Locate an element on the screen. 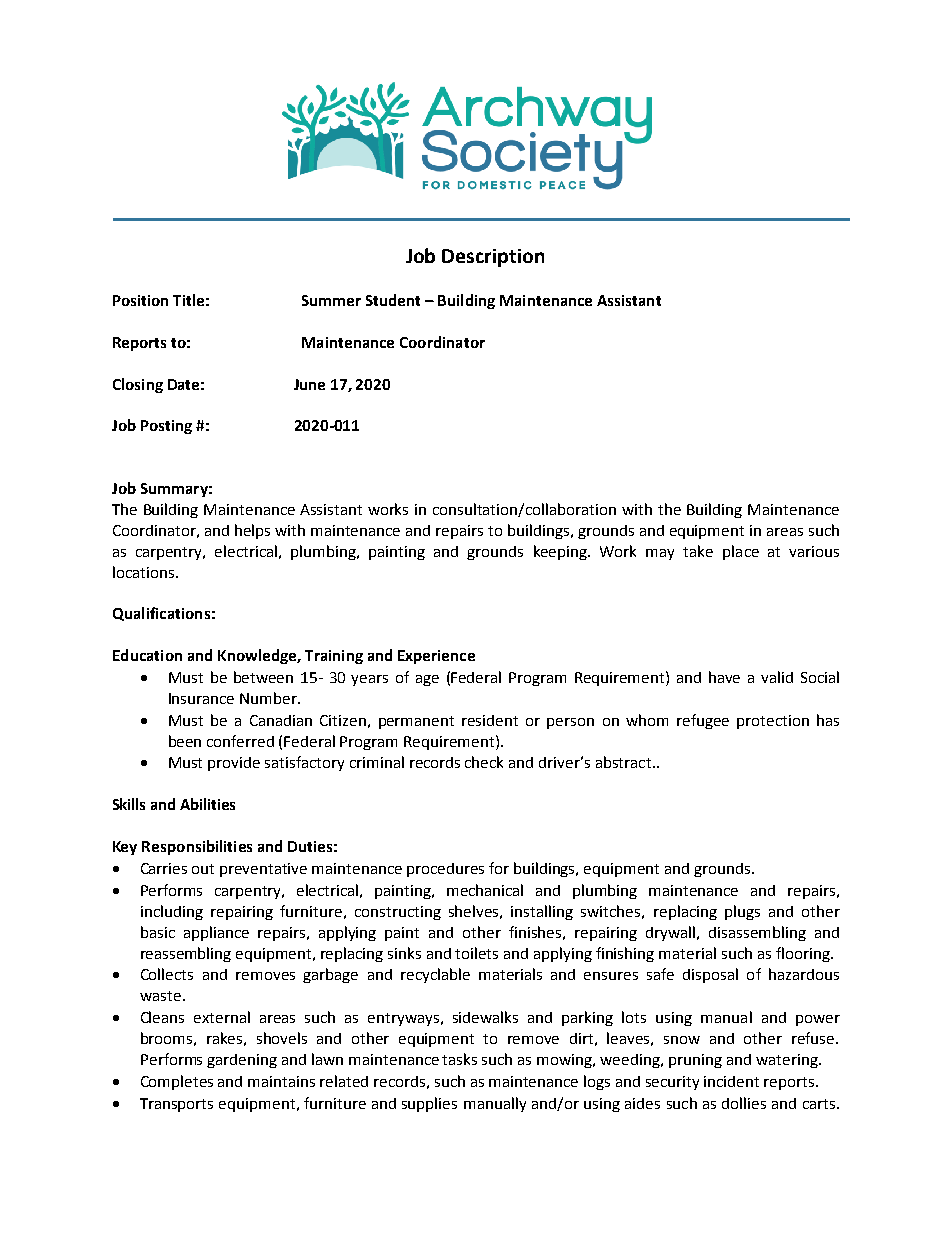 Image resolution: width=952 pixels, height=1233 pixels. have is located at coordinates (724, 677).
